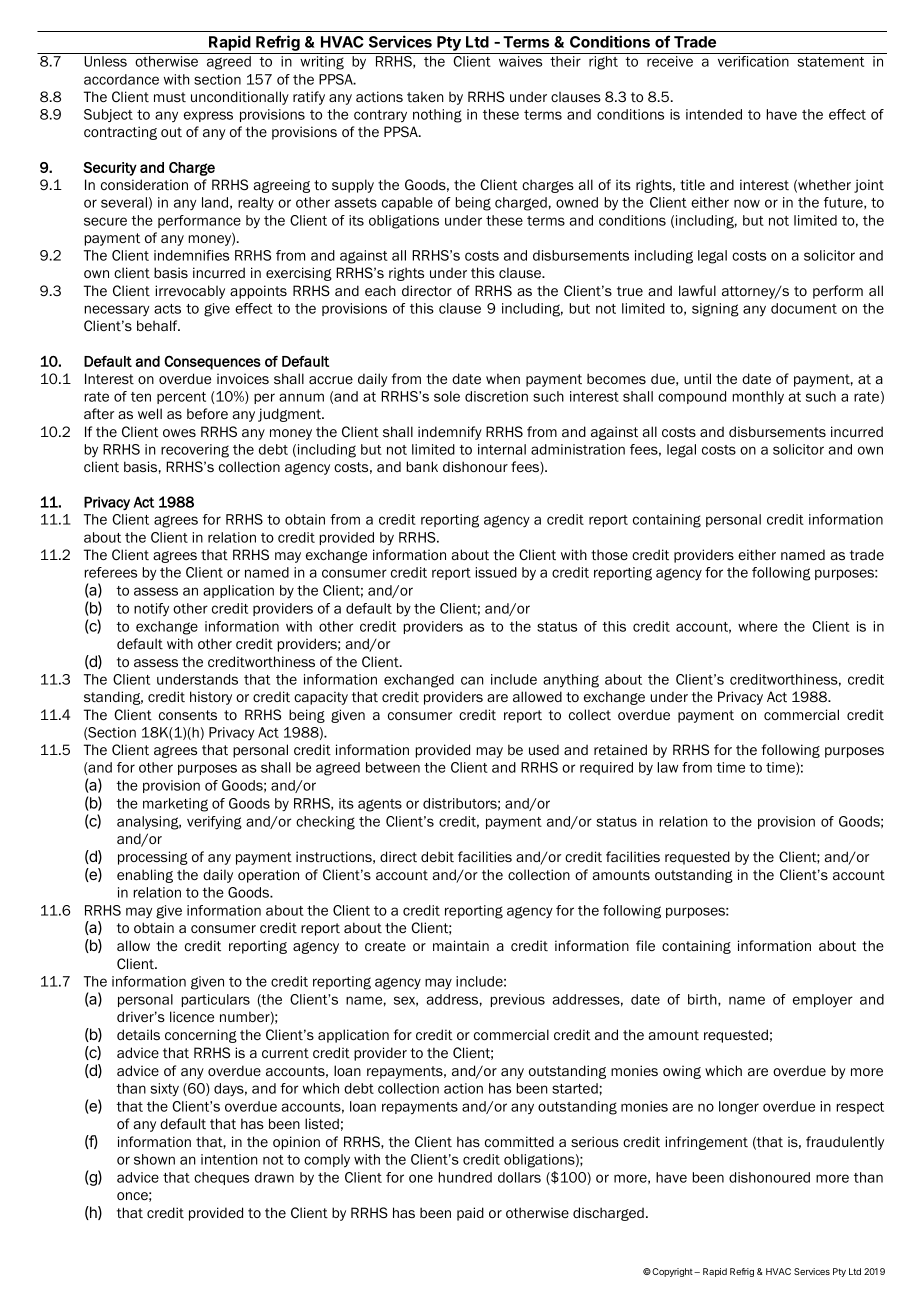 This page has width=924, height=1308. Describe the element at coordinates (461, 945) in the page. I see `maintain` at that location.
